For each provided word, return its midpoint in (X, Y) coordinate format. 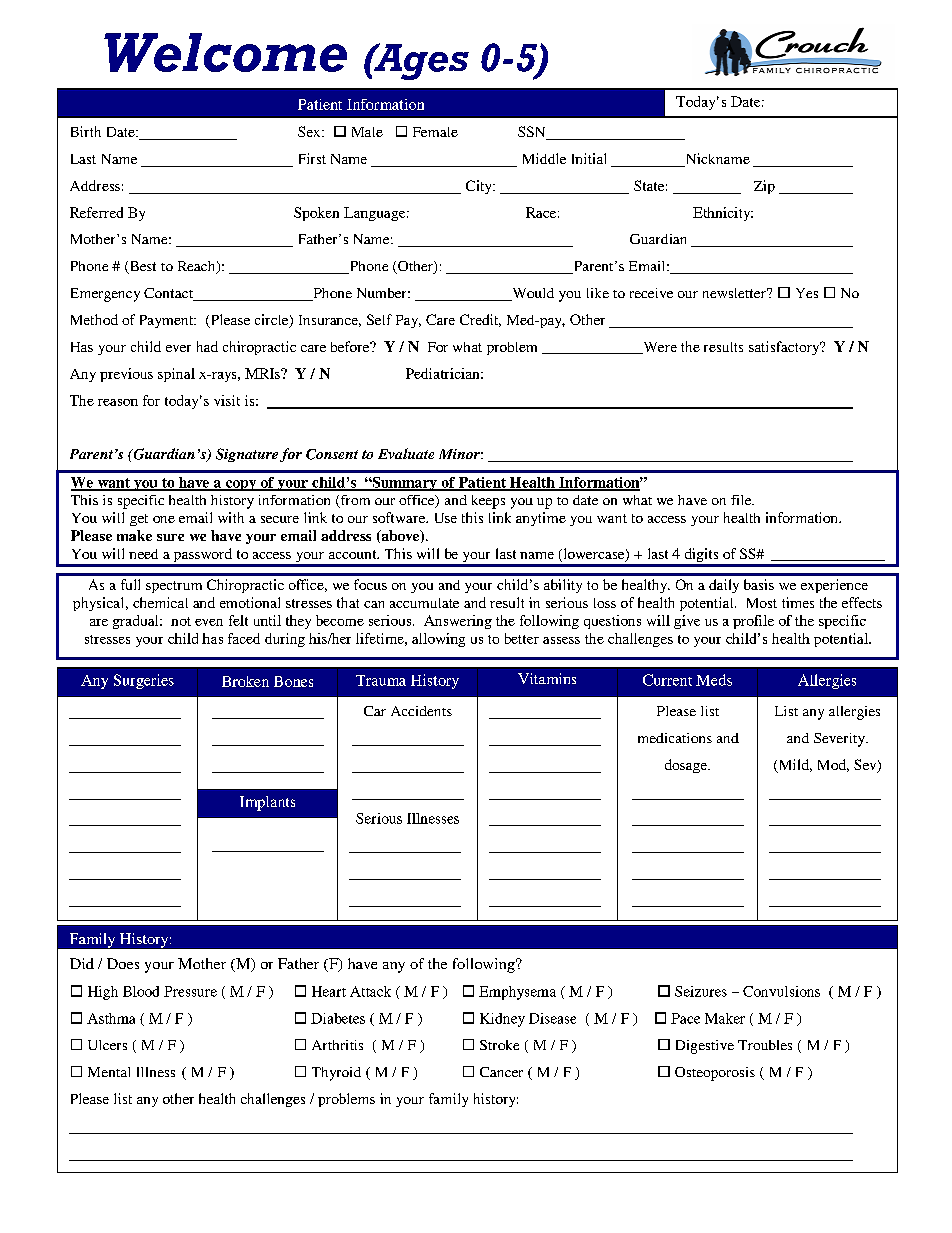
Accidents (421, 711)
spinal (176, 375)
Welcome (225, 52)
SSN (533, 133)
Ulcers (107, 1045)
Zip (764, 187)
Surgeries (144, 681)
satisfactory (785, 348)
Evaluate (406, 453)
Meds (714, 680)
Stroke (499, 1045)
